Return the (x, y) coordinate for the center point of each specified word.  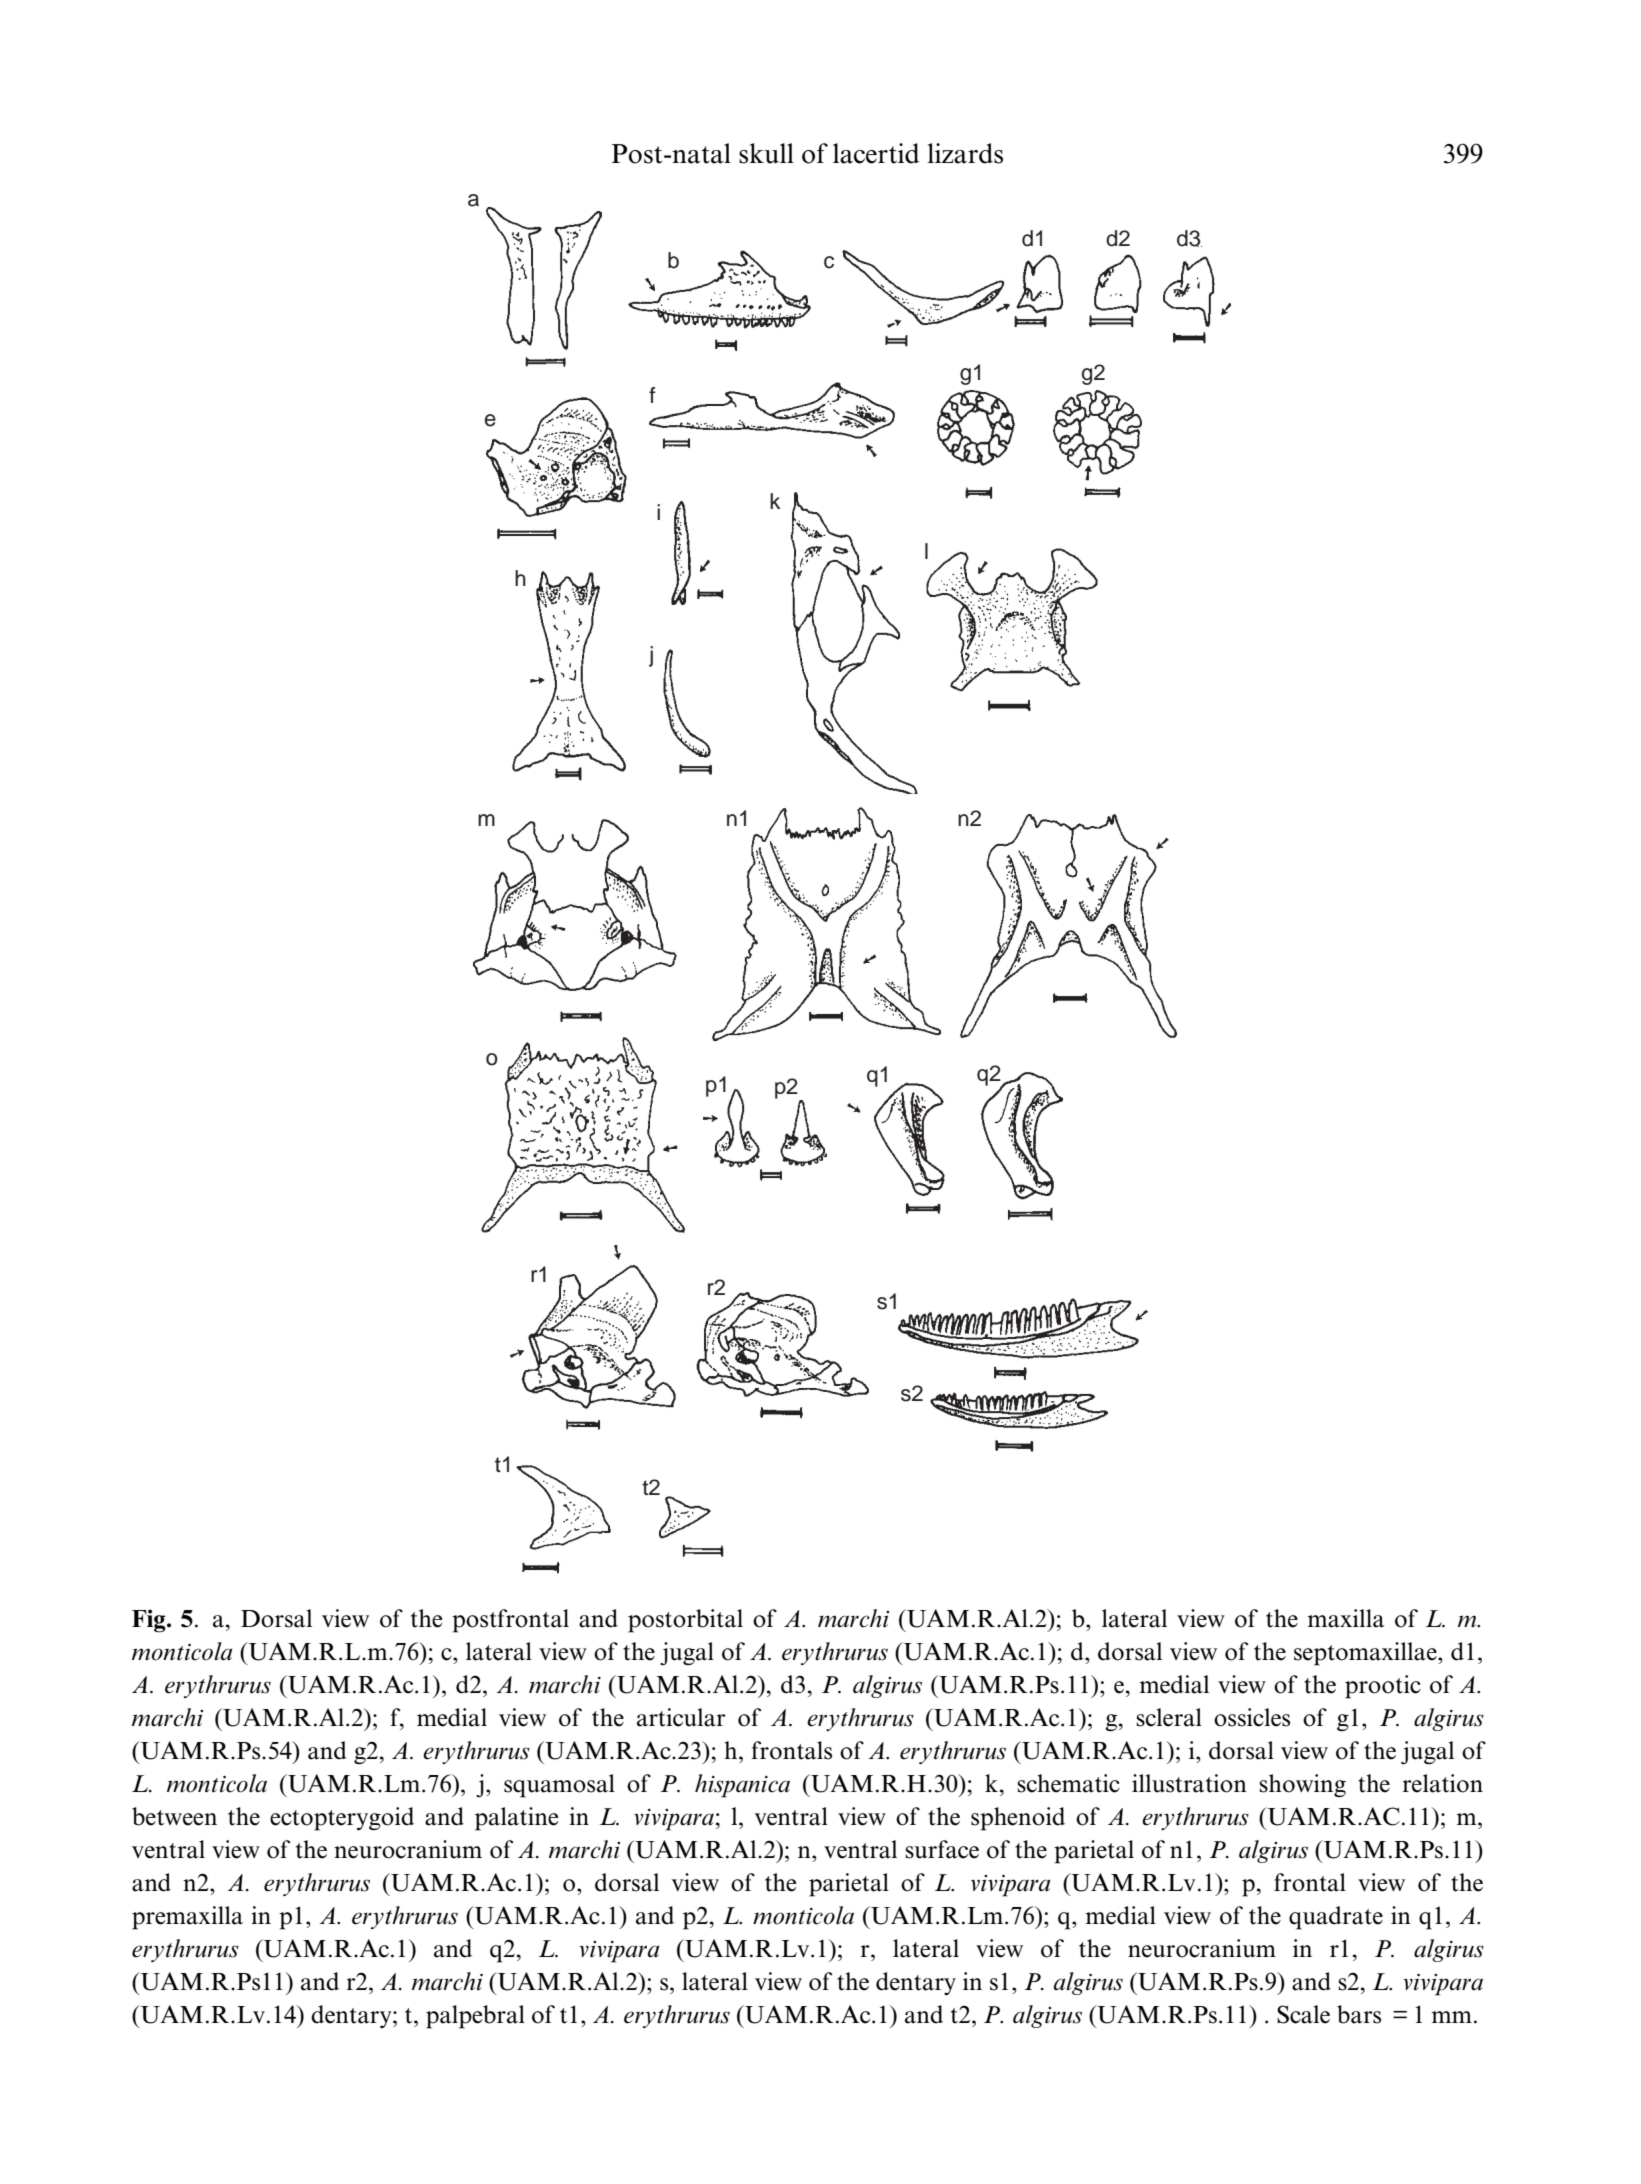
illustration (1189, 1783)
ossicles (1252, 1717)
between (174, 1816)
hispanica (742, 1786)
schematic (1068, 1783)
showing (1302, 1785)
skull (766, 153)
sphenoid (1018, 1819)
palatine (517, 1819)
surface (942, 1849)
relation (1443, 1783)
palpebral (475, 2017)
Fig (150, 1621)
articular (681, 1717)
